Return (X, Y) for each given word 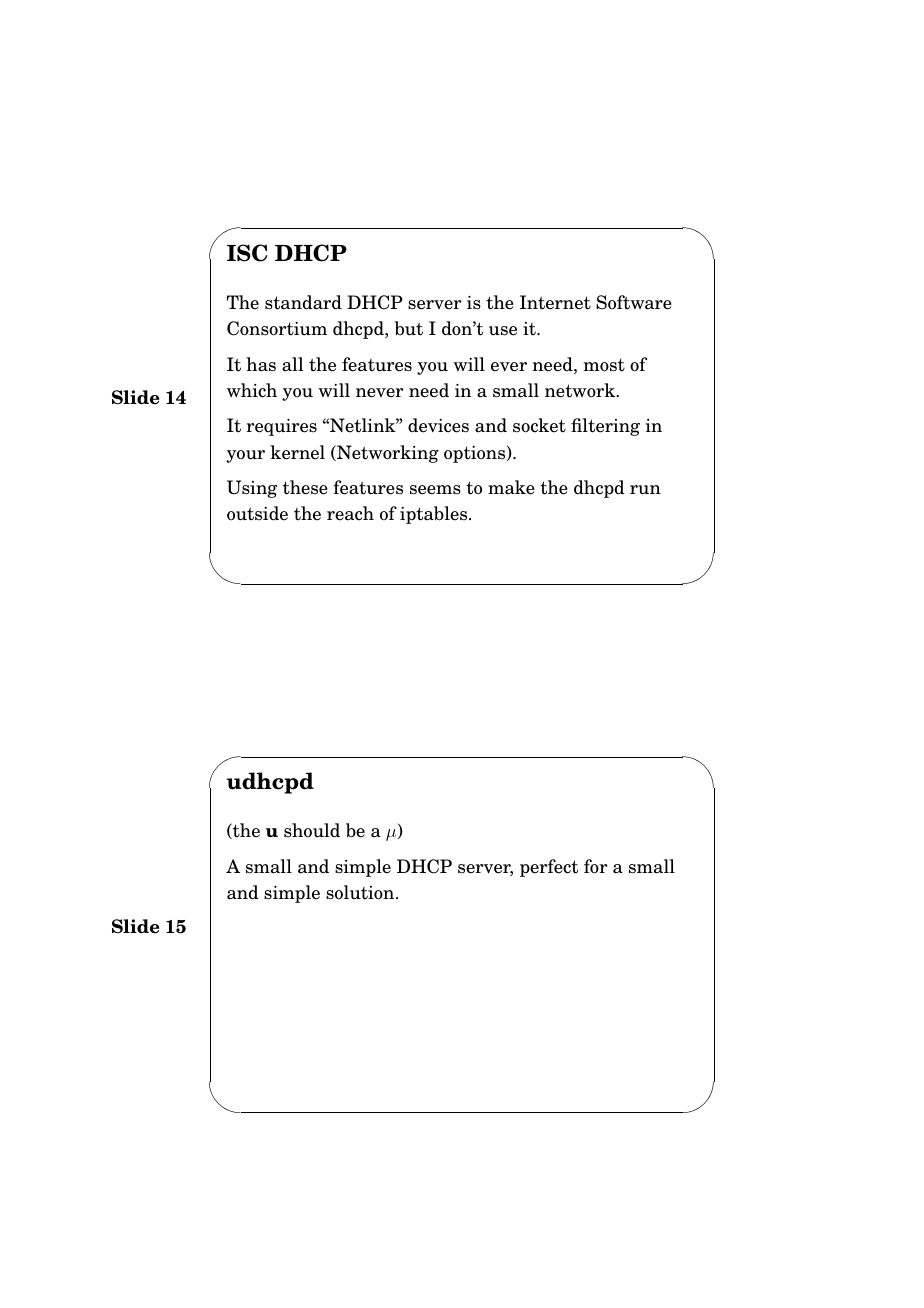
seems (435, 490)
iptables (435, 515)
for (596, 866)
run (645, 490)
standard (303, 302)
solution (361, 892)
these (305, 487)
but (409, 328)
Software (634, 302)
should (312, 830)
